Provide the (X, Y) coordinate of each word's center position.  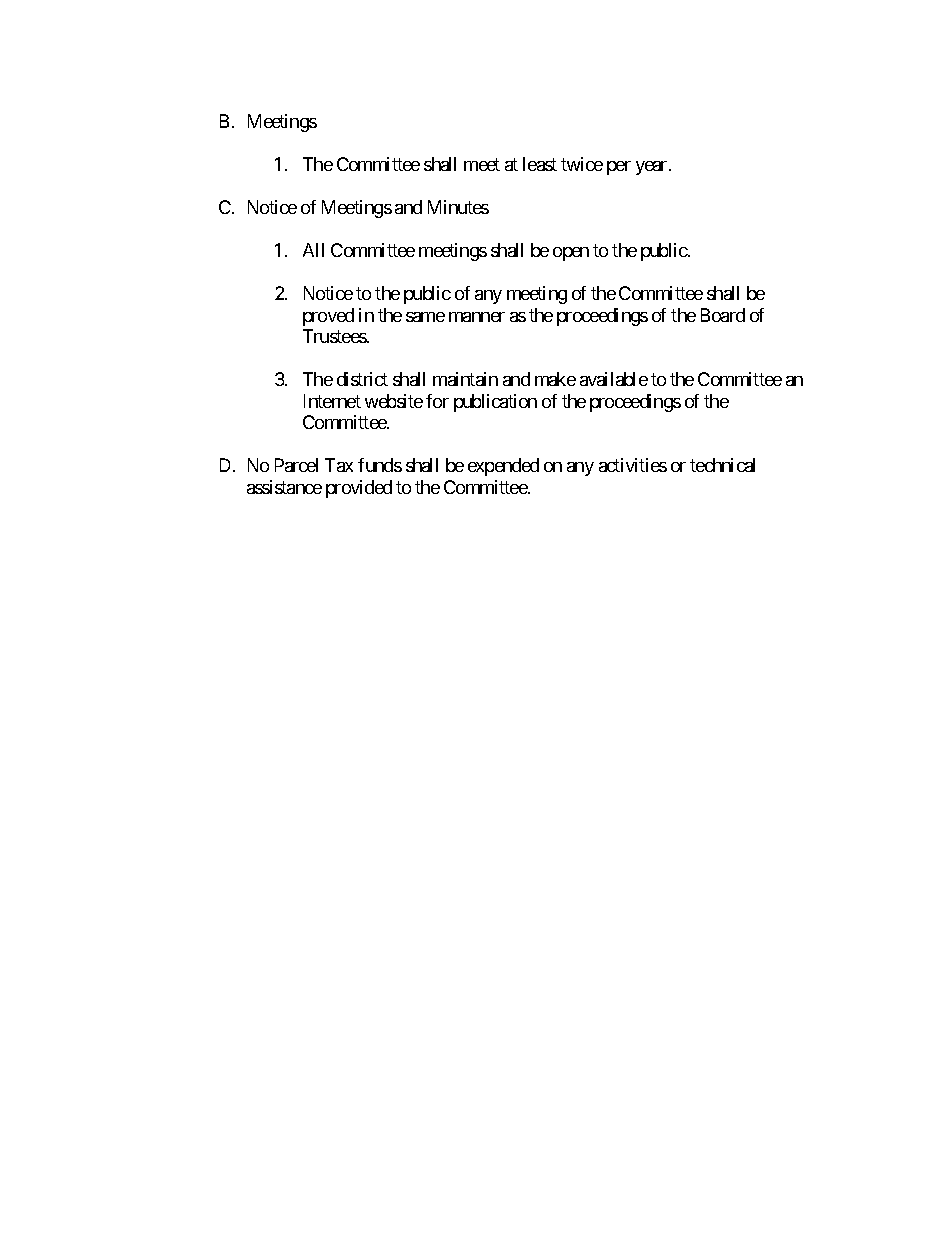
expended (503, 467)
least (540, 164)
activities (633, 465)
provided (359, 489)
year (653, 168)
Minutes (458, 207)
